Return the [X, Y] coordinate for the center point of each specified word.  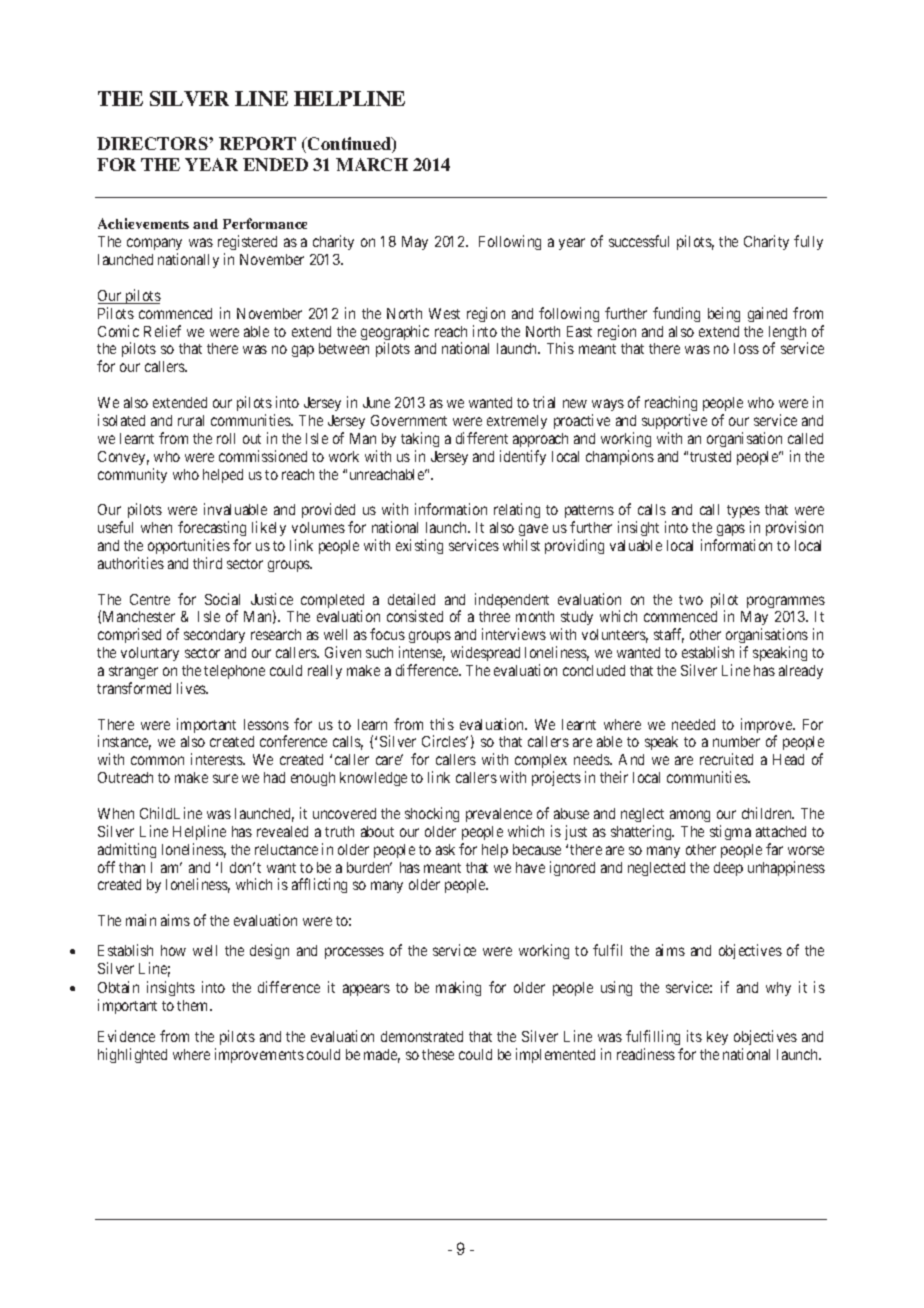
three [494, 616]
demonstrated [422, 1036]
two [691, 600]
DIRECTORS [153, 143]
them [194, 1005]
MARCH [372, 164]
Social [222, 599]
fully [808, 242]
